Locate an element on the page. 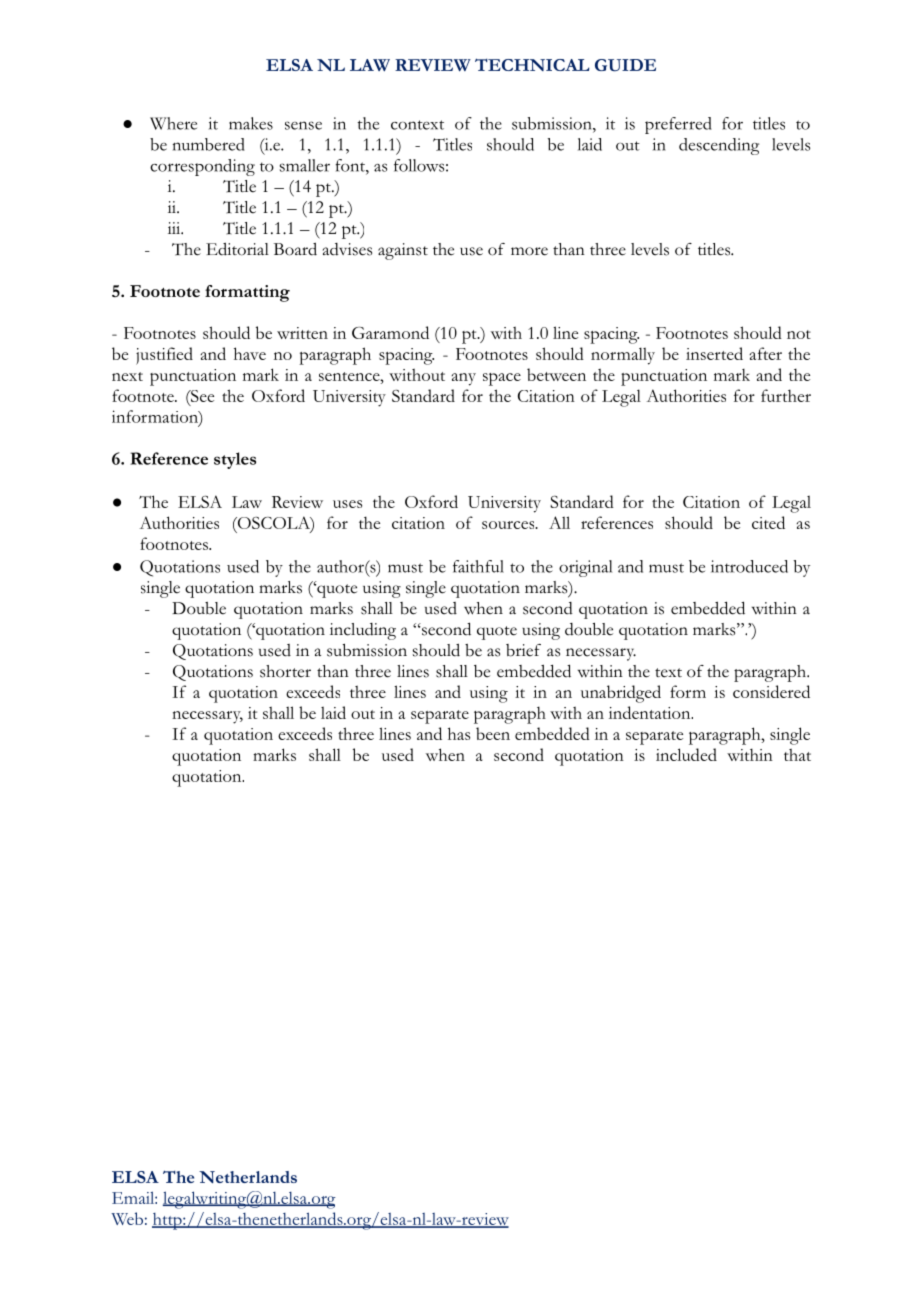 This document has width=924, height=1307. preferred is located at coordinates (678, 125).
